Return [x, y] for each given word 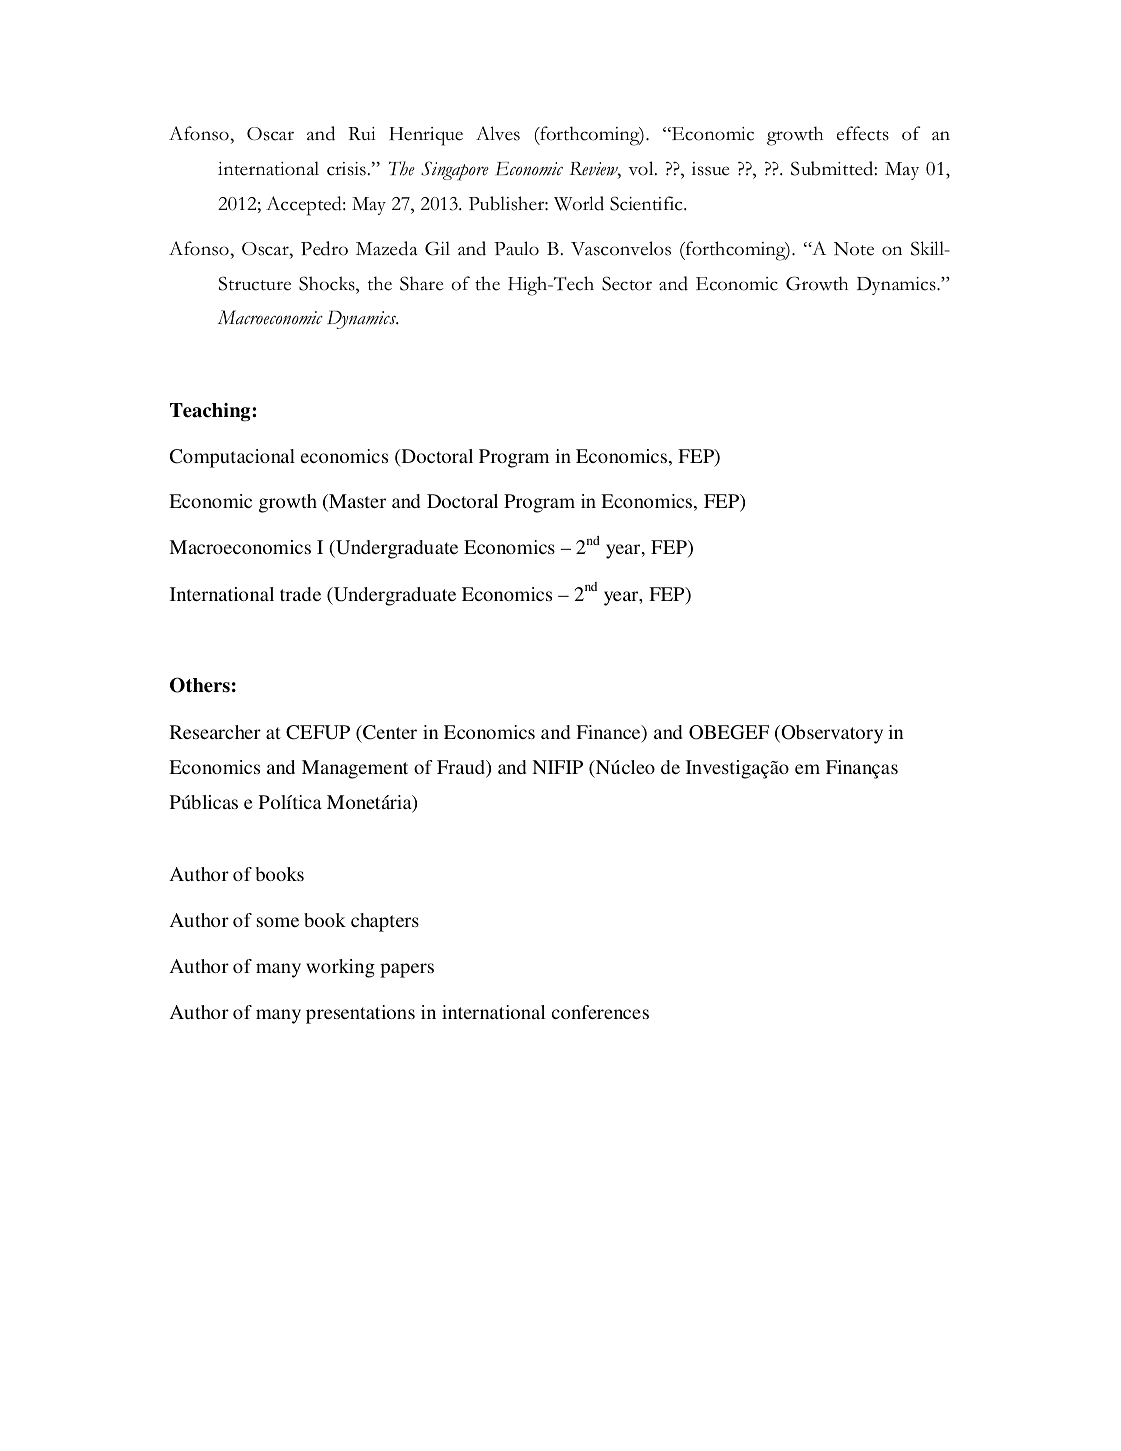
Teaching [211, 412]
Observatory [831, 734]
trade [300, 594]
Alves [498, 133]
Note [854, 249]
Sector [627, 283]
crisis [346, 169]
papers [407, 970]
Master [356, 502]
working [340, 968]
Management [355, 769]
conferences [600, 1012]
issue [711, 169]
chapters [385, 922]
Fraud [462, 768]
